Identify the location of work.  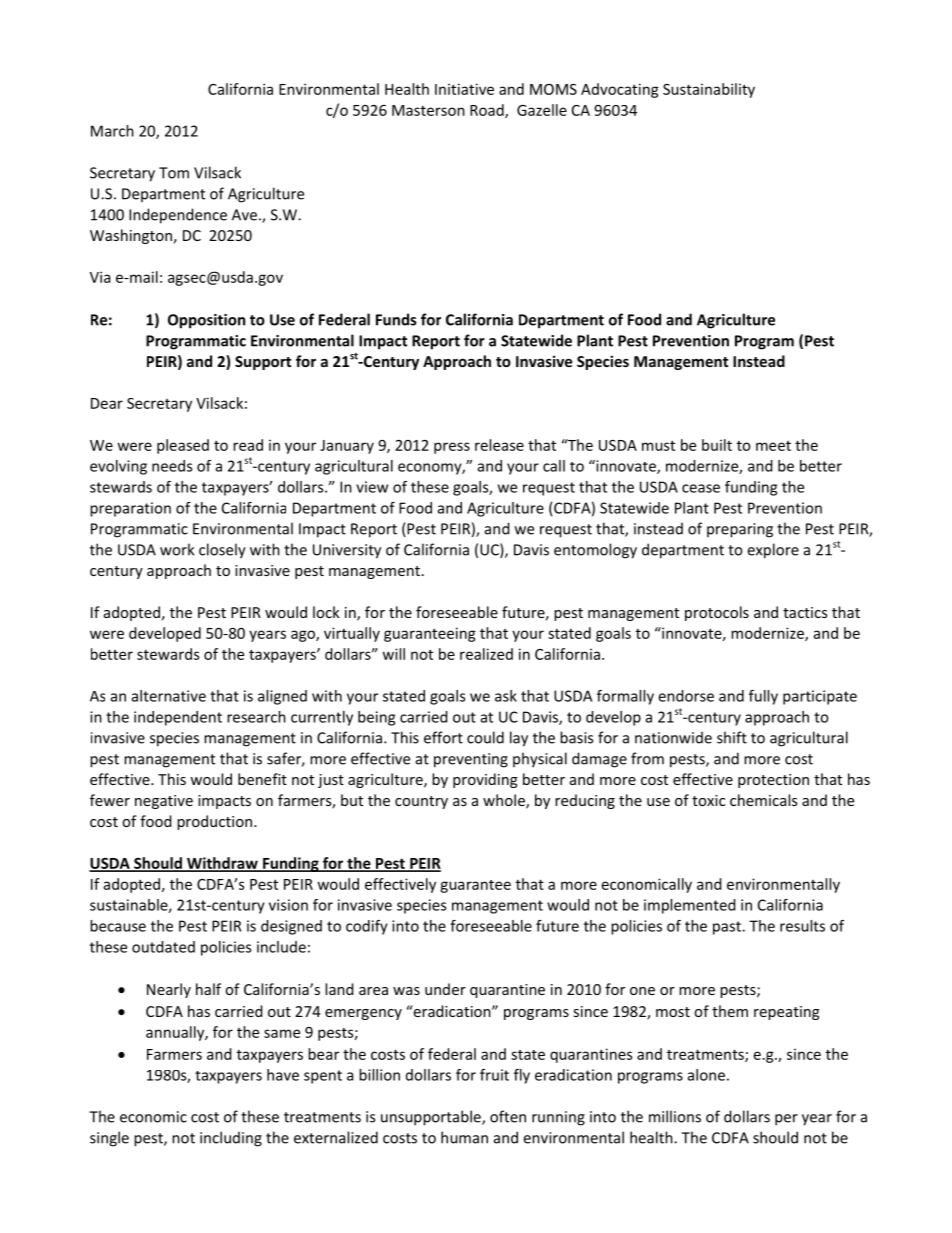
(177, 549).
